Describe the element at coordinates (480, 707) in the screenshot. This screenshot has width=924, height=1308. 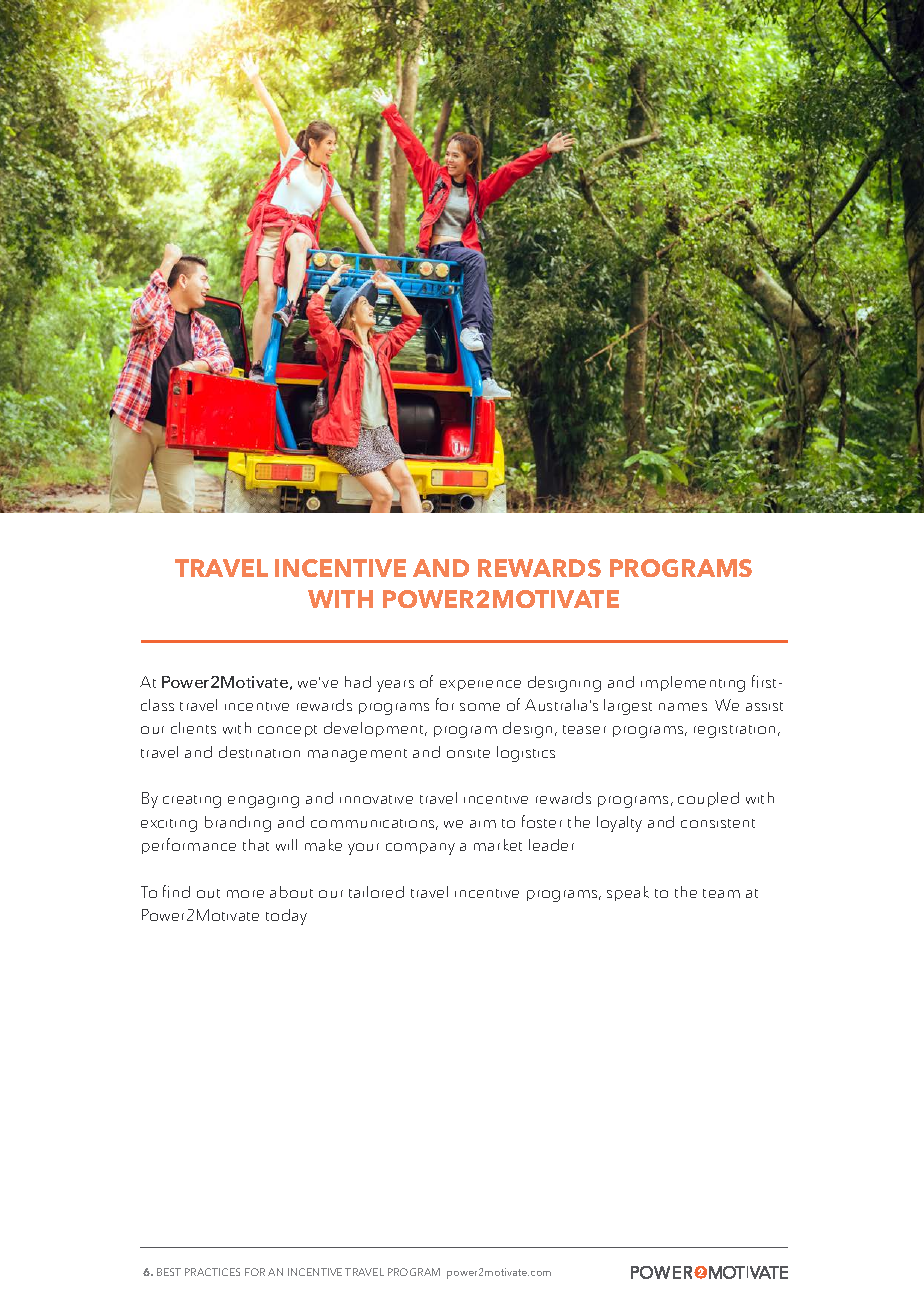
I see `some` at that location.
